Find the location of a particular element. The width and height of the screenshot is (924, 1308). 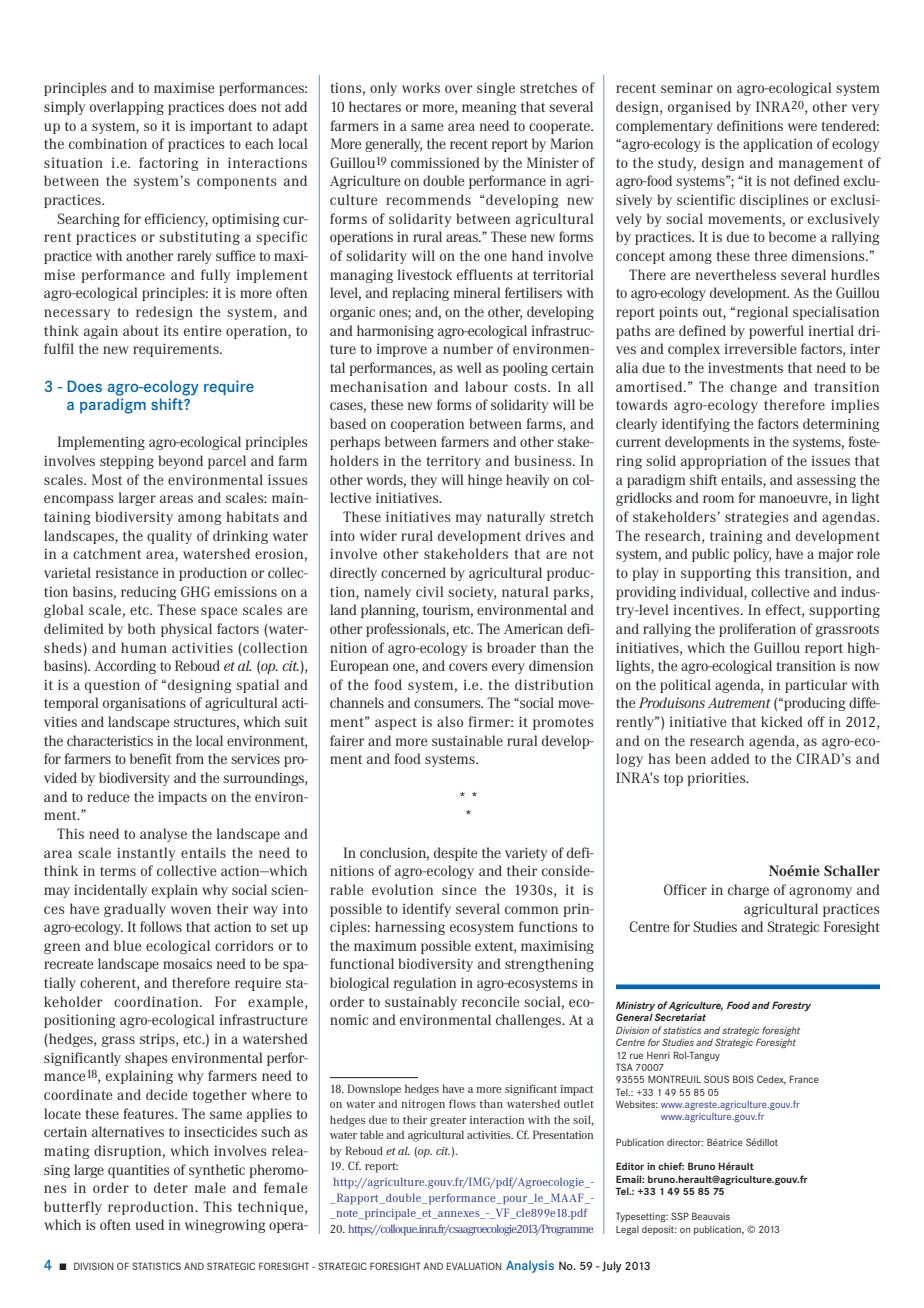

According is located at coordinates (125, 667).
